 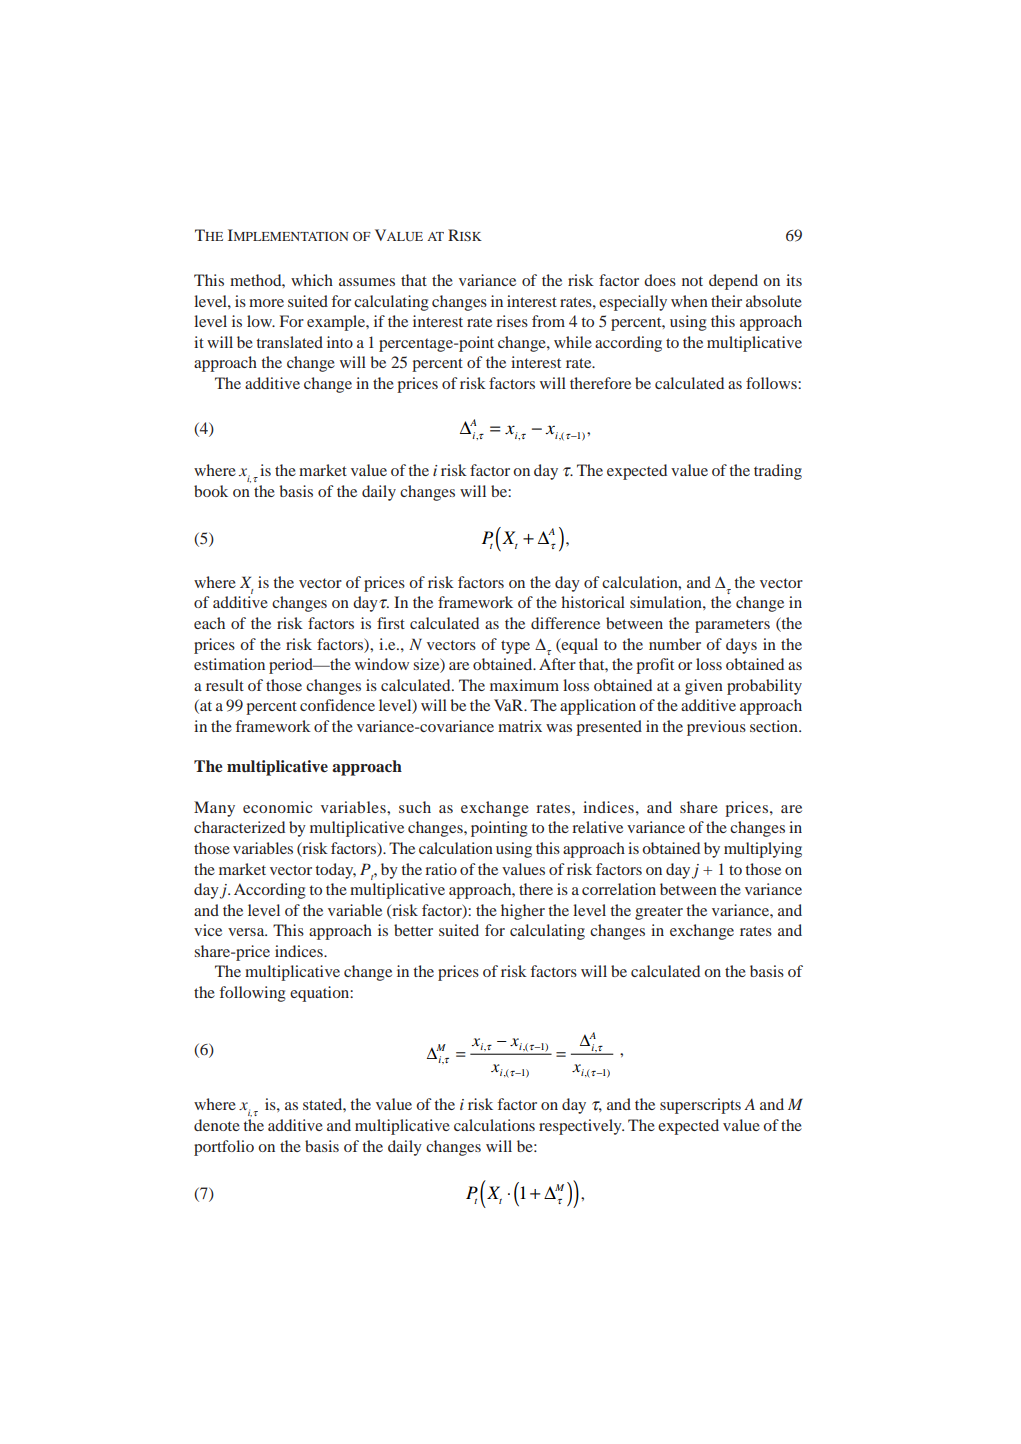 What do you see at coordinates (565, 623) in the screenshot?
I see `difference` at bounding box center [565, 623].
